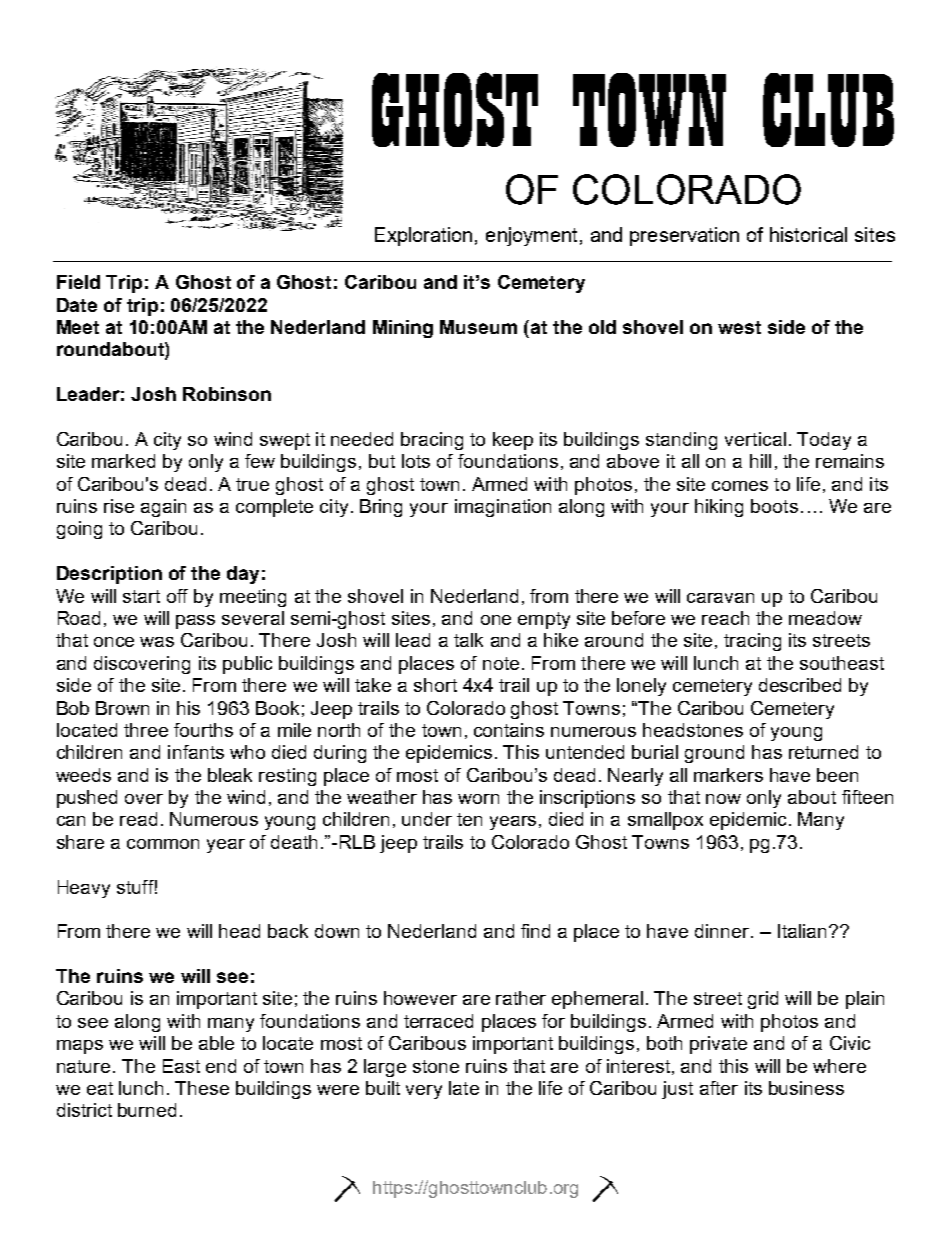 The image size is (952, 1233). What do you see at coordinates (78, 282) in the screenshot?
I see `Field` at bounding box center [78, 282].
